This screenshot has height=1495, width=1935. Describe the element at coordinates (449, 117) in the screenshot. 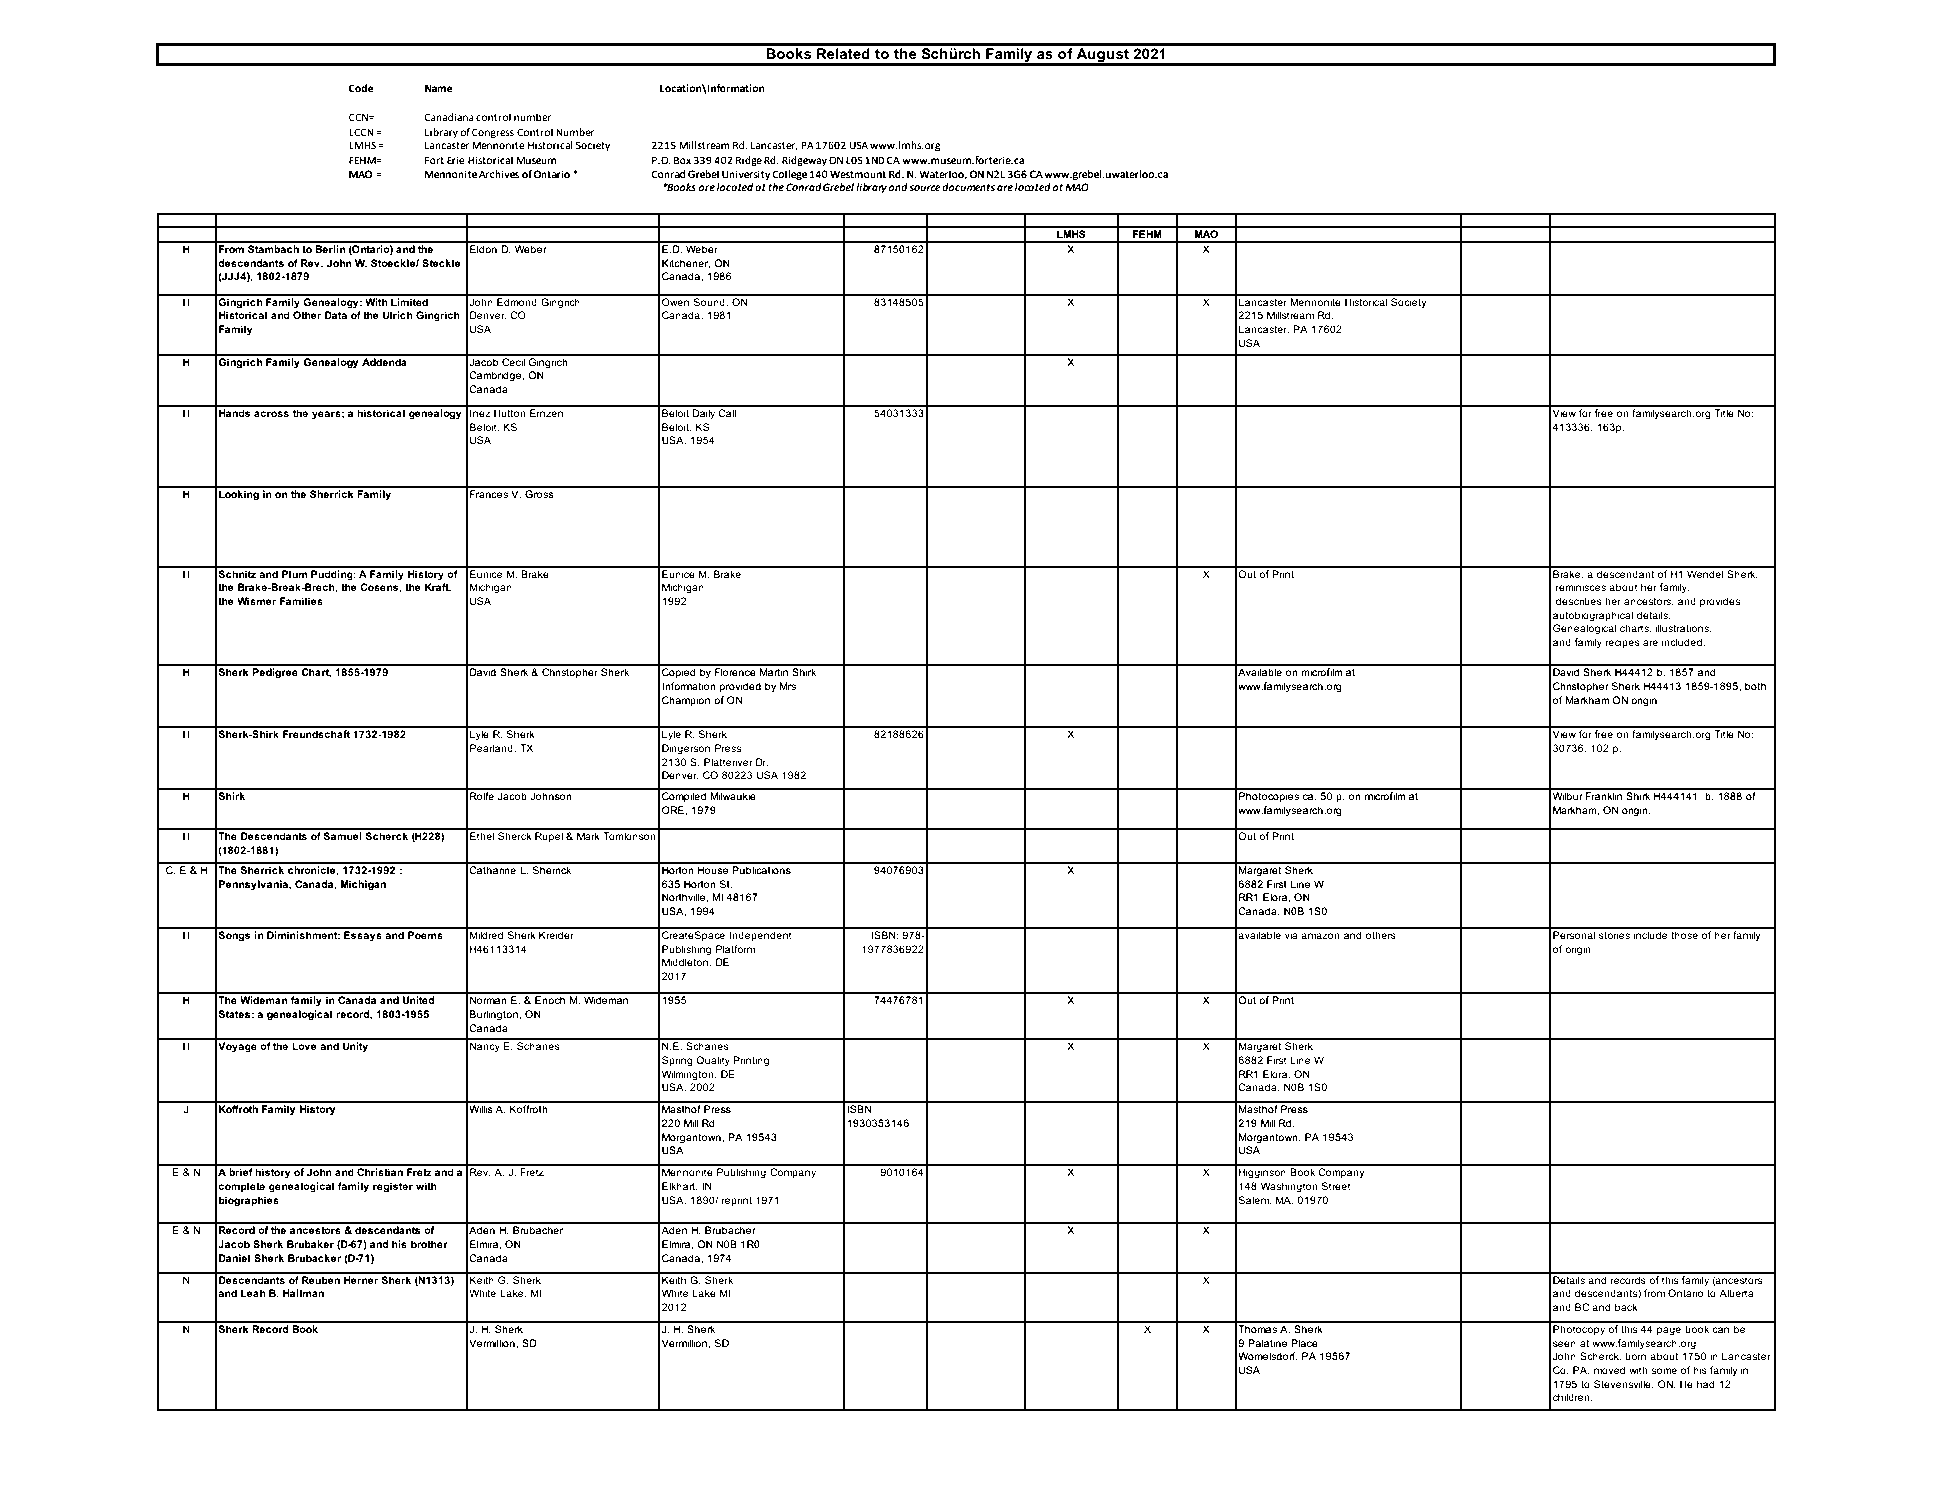

I see `Canadiana` at that location.
